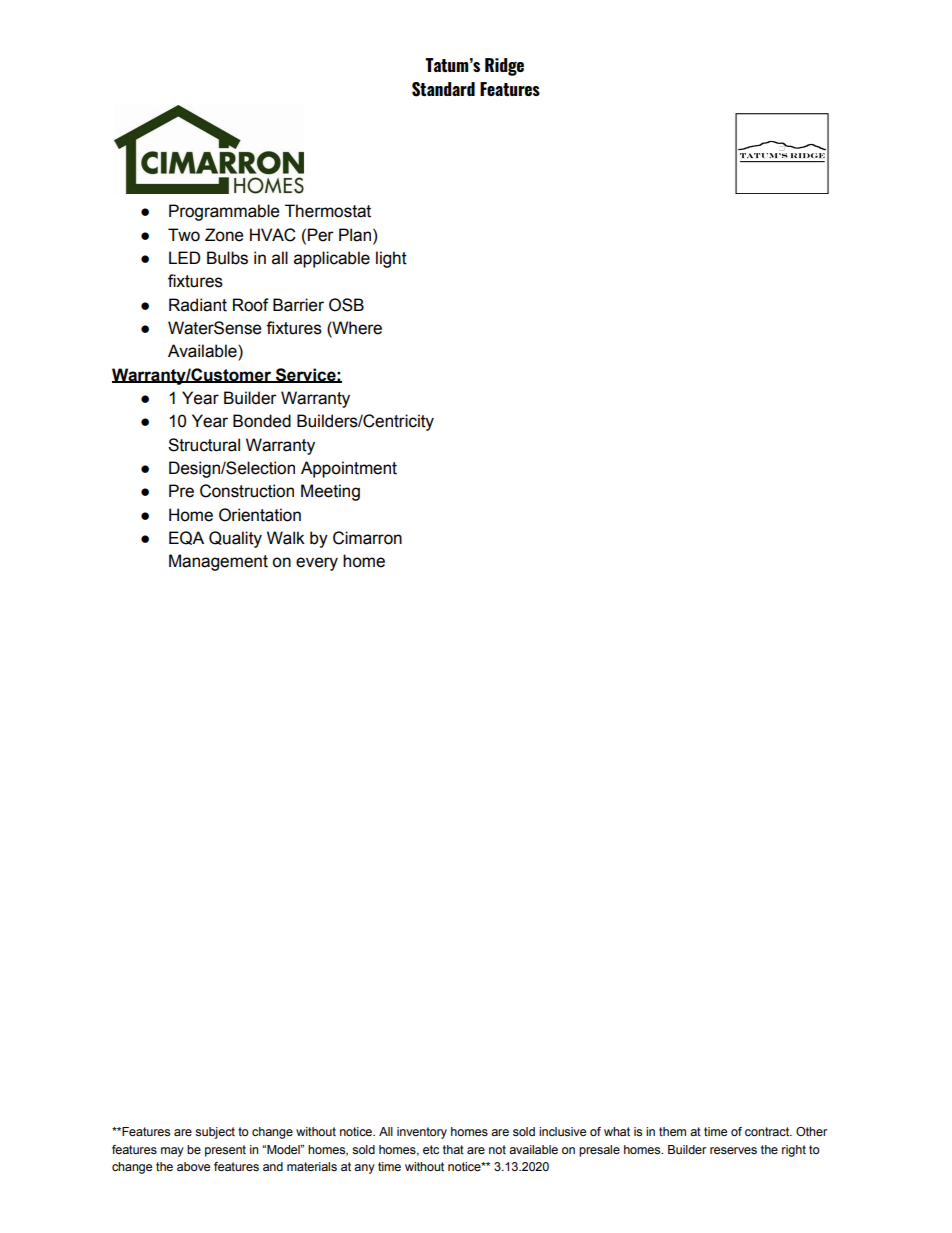 The width and height of the page is (952, 1233). Describe the element at coordinates (262, 421) in the page. I see `Bonded` at that location.
